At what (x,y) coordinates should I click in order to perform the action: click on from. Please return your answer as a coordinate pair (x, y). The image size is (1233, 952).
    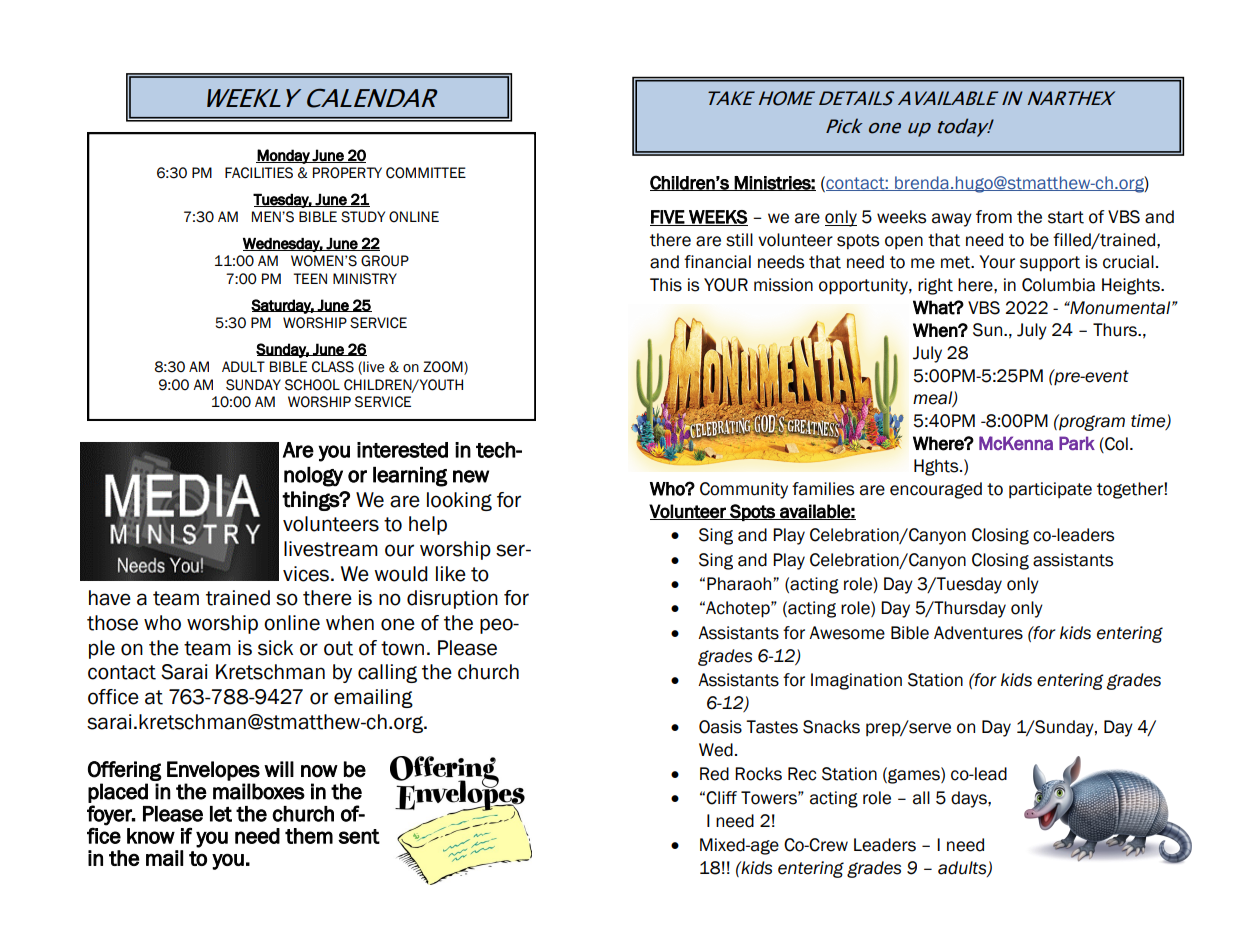
    Looking at the image, I should click on (994, 217).
